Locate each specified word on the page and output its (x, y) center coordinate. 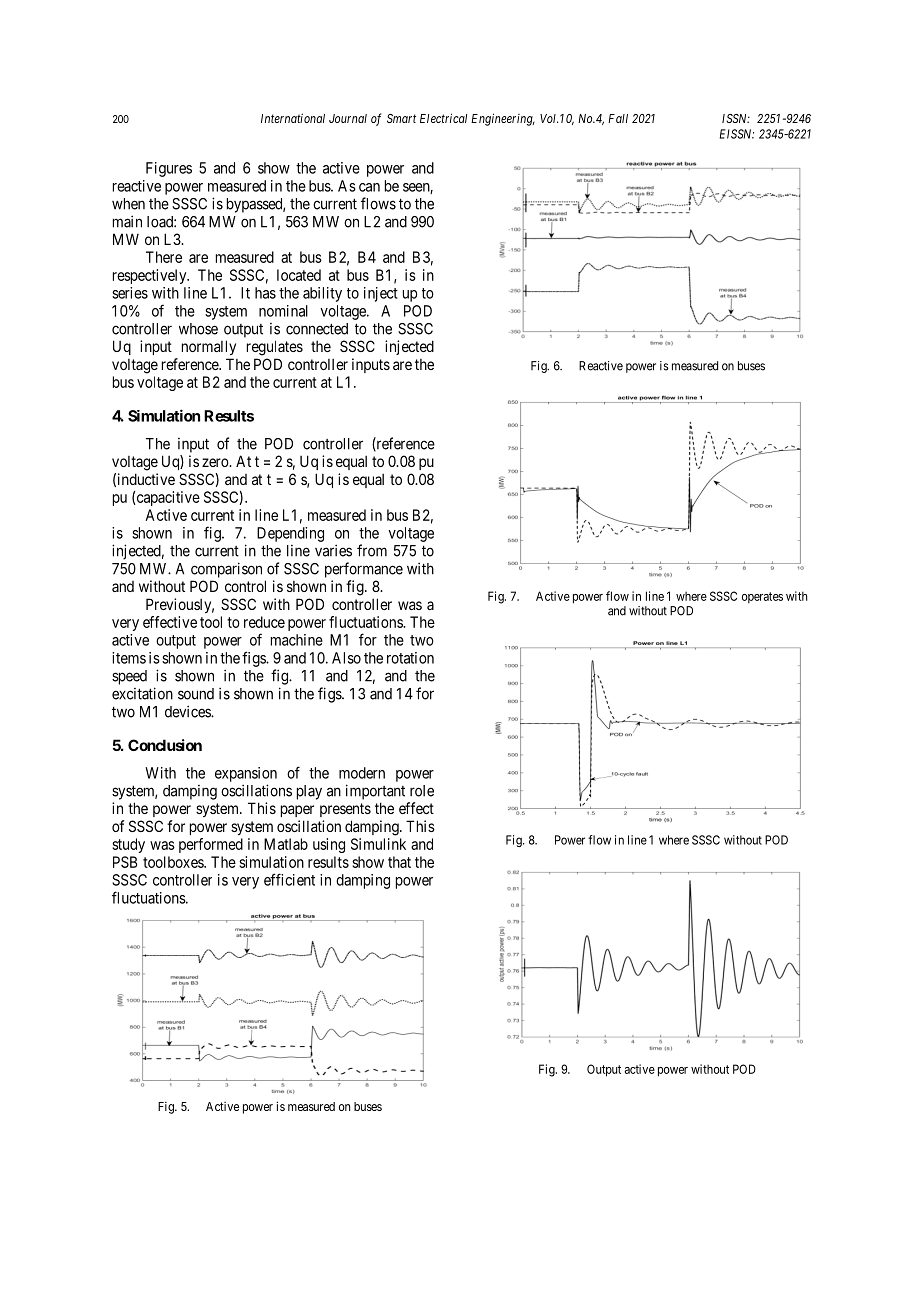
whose (198, 329)
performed (211, 845)
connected (317, 329)
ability (322, 294)
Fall (618, 118)
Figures (169, 169)
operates (762, 597)
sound (196, 694)
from (372, 550)
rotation (410, 658)
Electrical (443, 118)
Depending (290, 534)
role (422, 791)
